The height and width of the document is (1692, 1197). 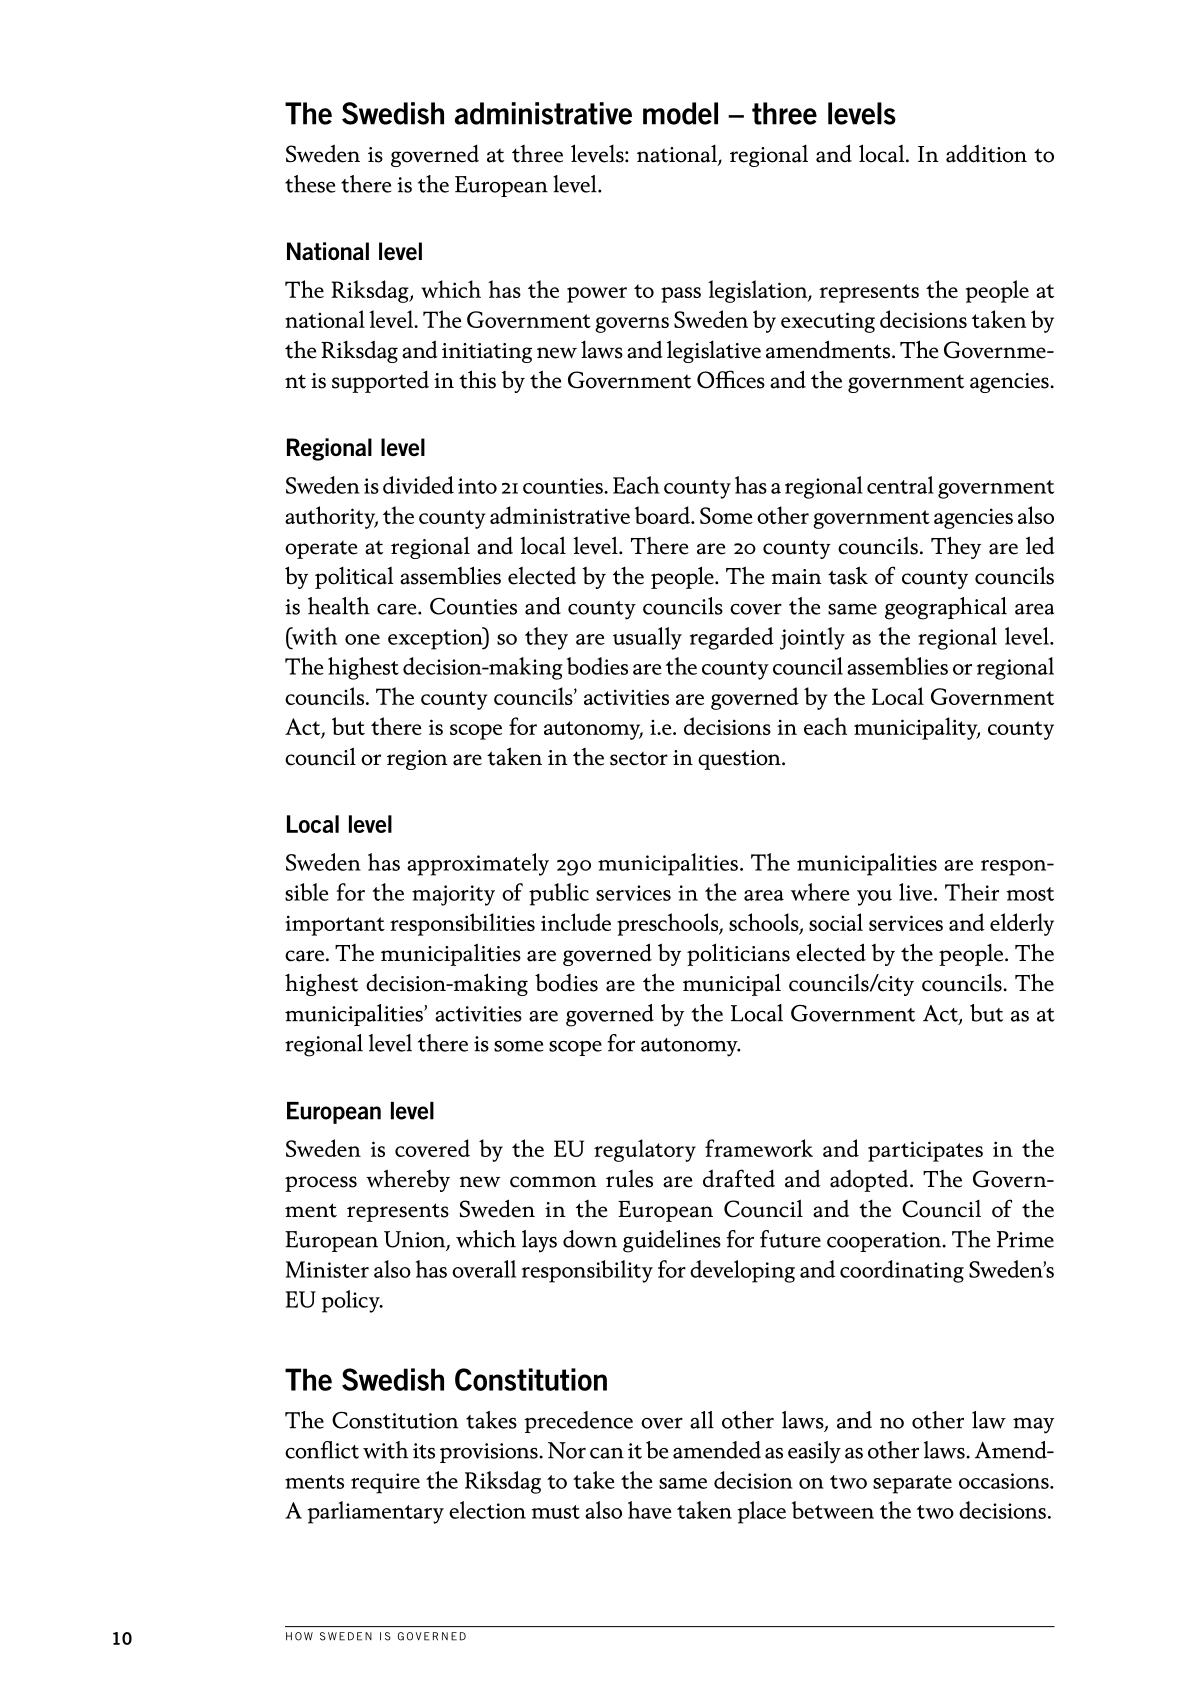 I want to click on geographical, so click(x=946, y=608).
